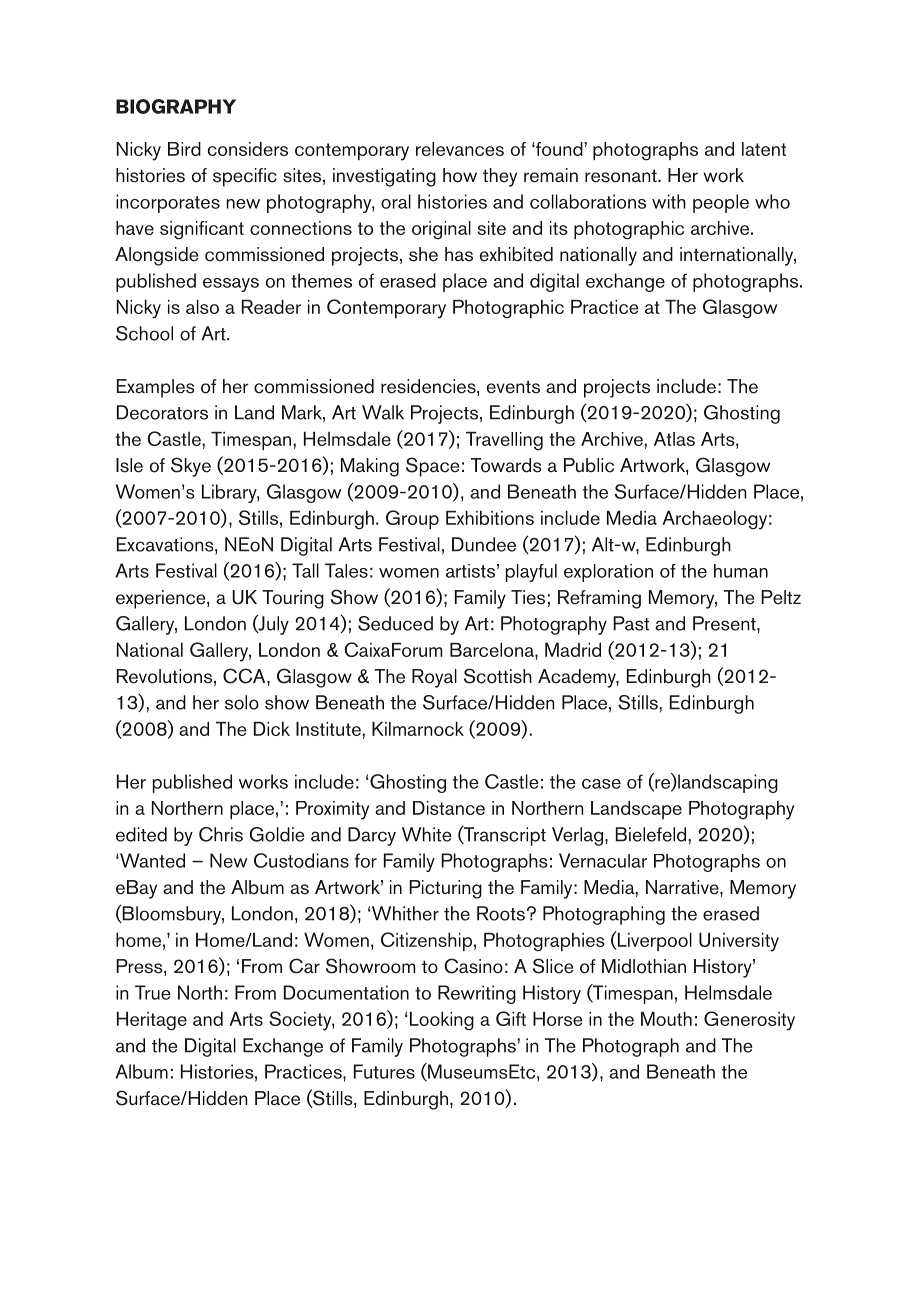 The height and width of the screenshot is (1308, 924). Describe the element at coordinates (674, 439) in the screenshot. I see `Atlas` at that location.
